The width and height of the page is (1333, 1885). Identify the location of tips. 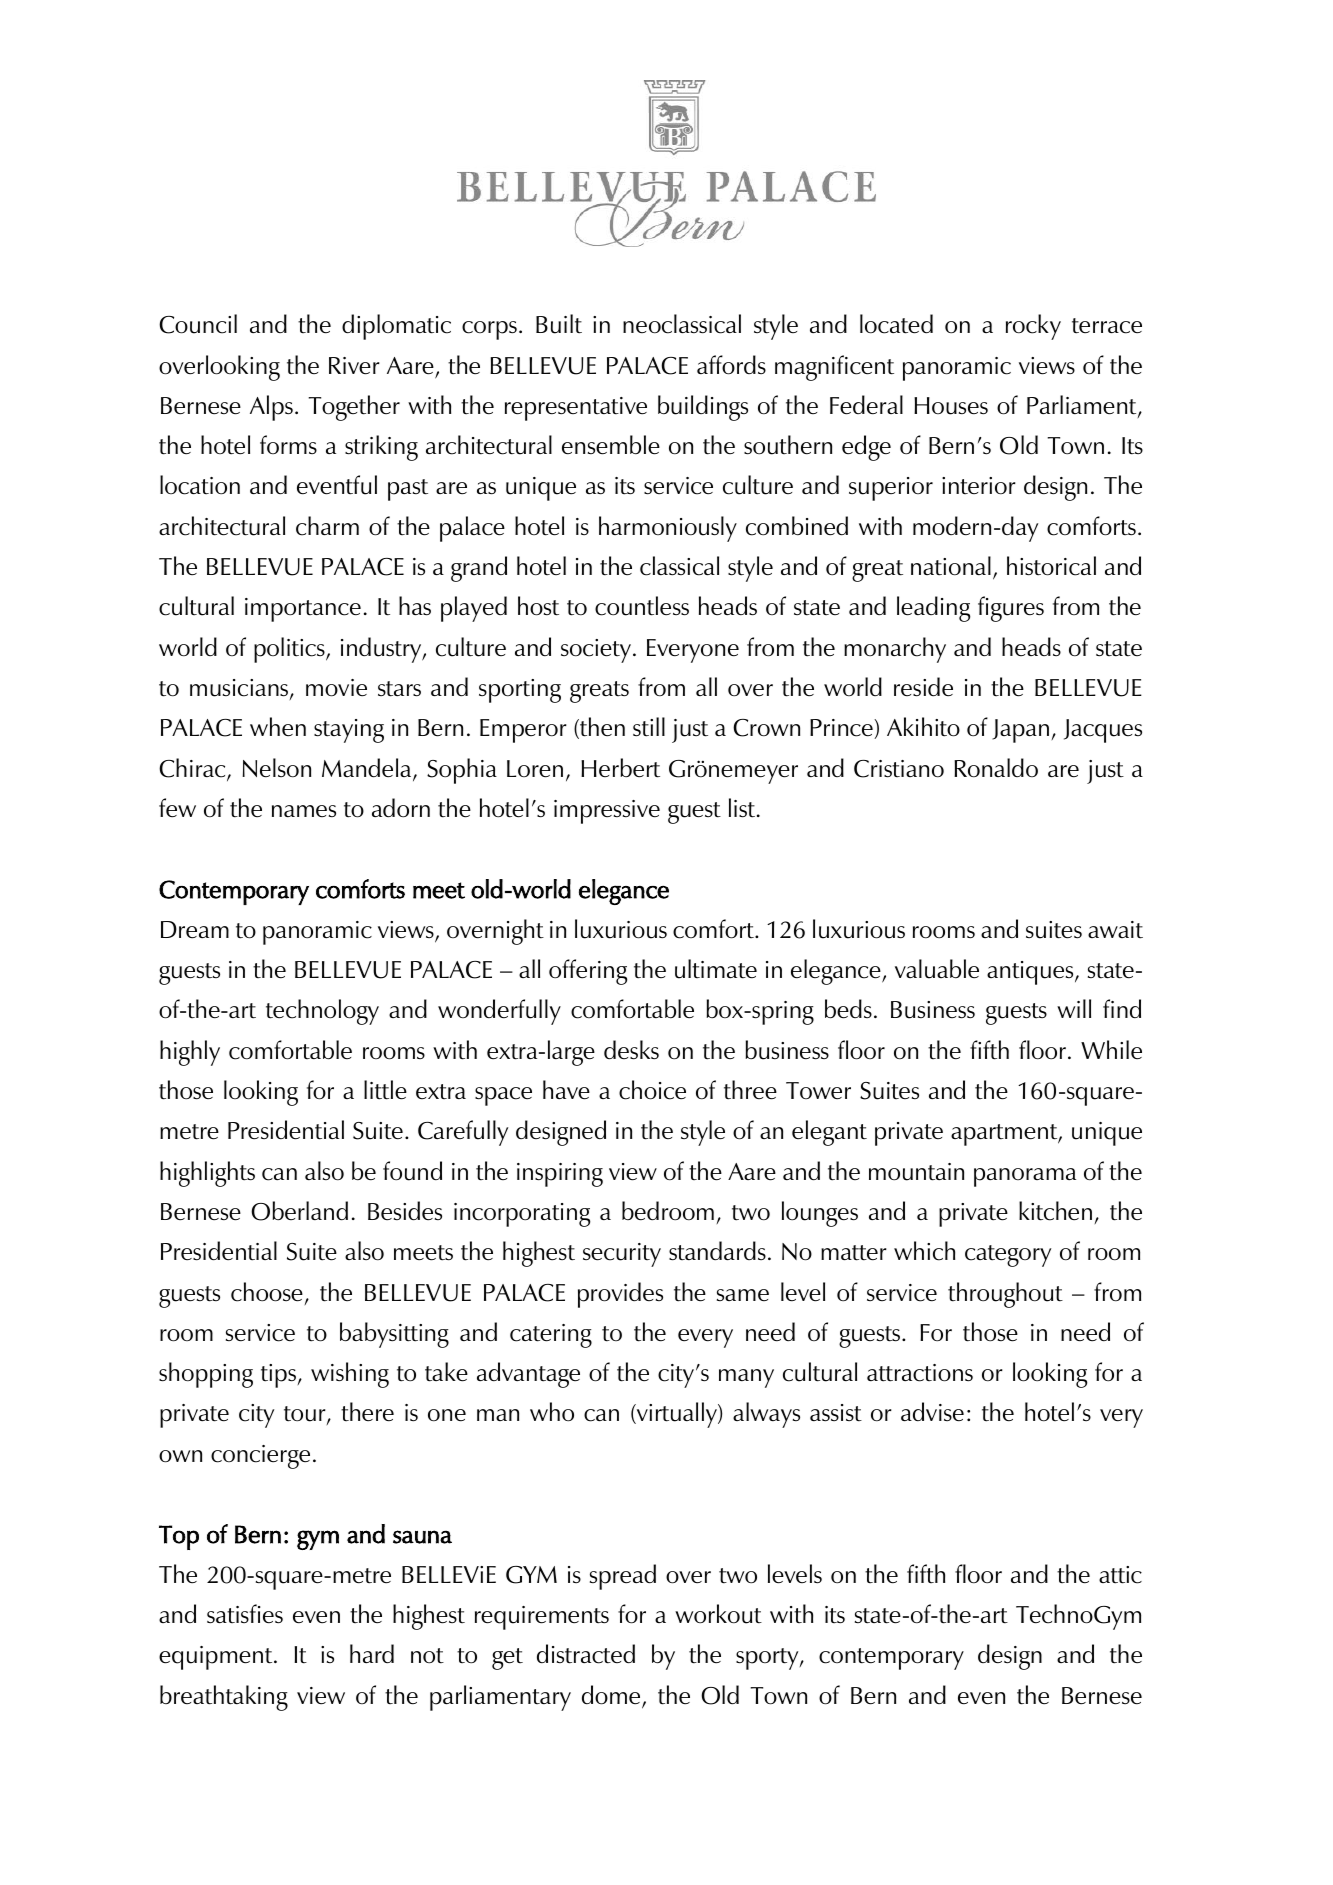
(278, 1376).
